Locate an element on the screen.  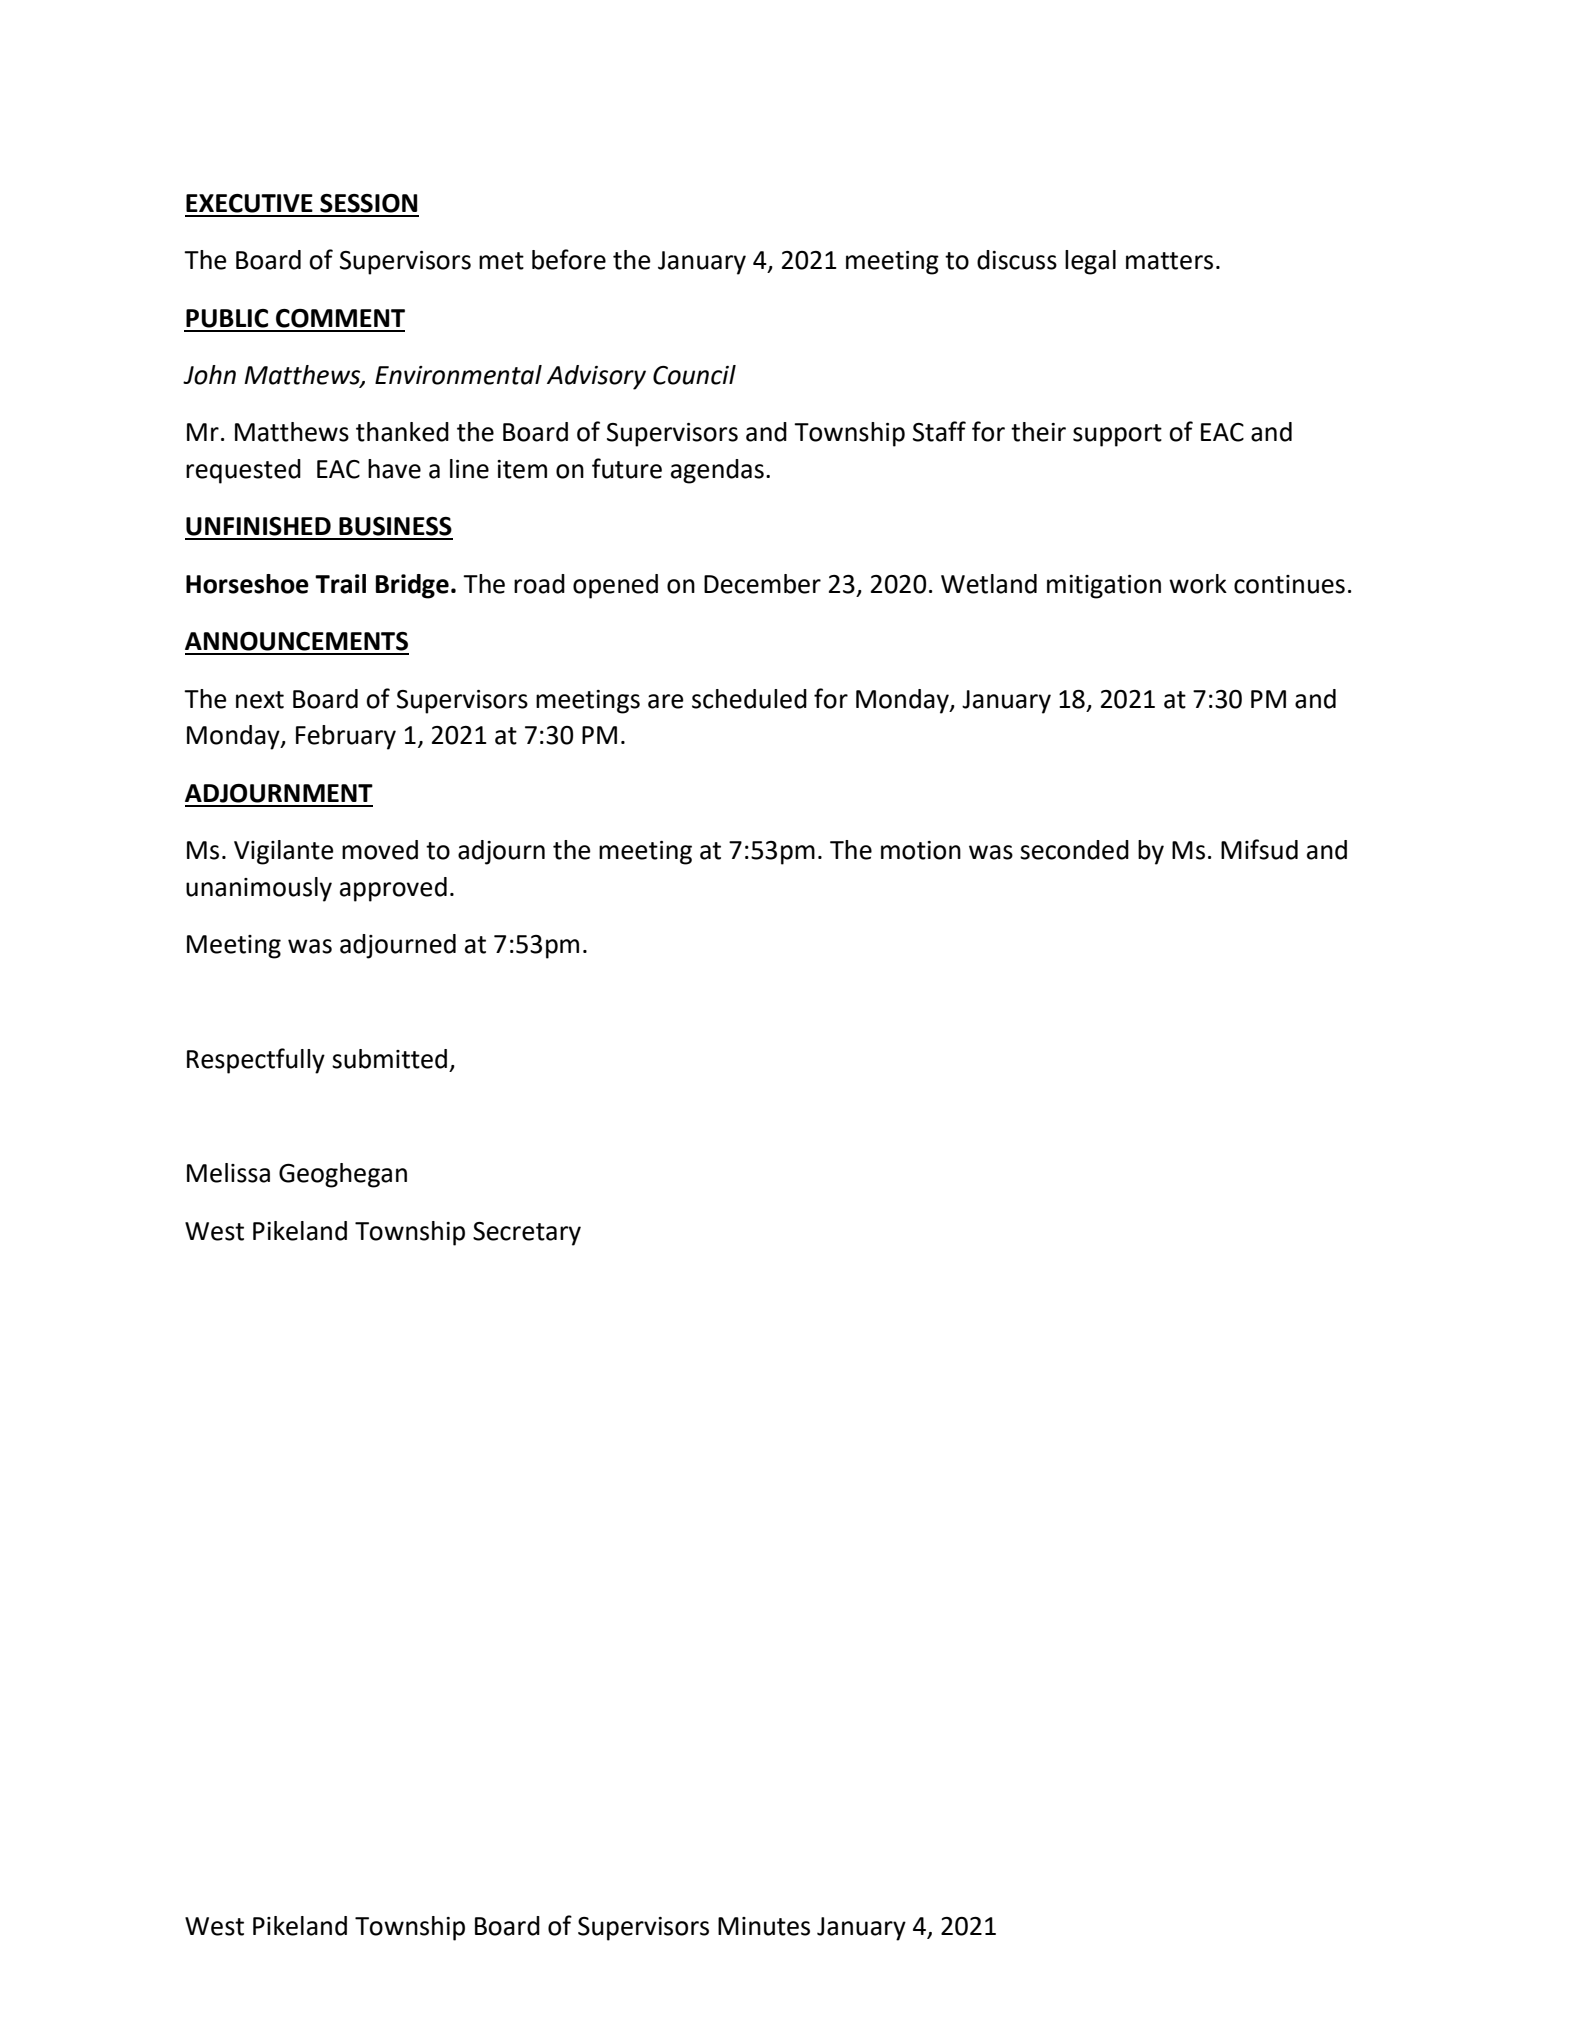
Minutes is located at coordinates (764, 1926).
